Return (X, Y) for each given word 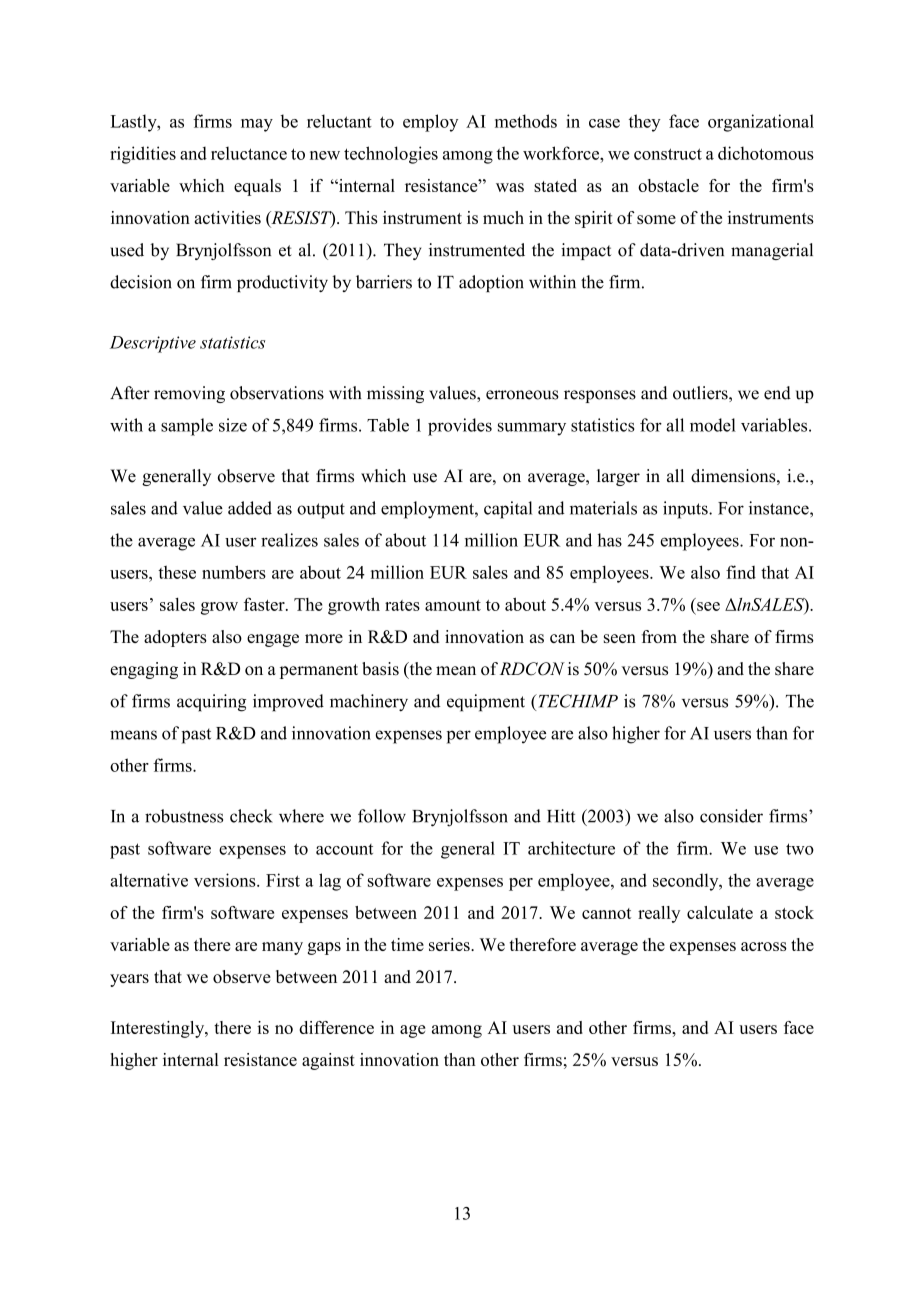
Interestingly (159, 1029)
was (510, 187)
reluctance (249, 153)
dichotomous (766, 153)
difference (336, 1027)
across (764, 946)
